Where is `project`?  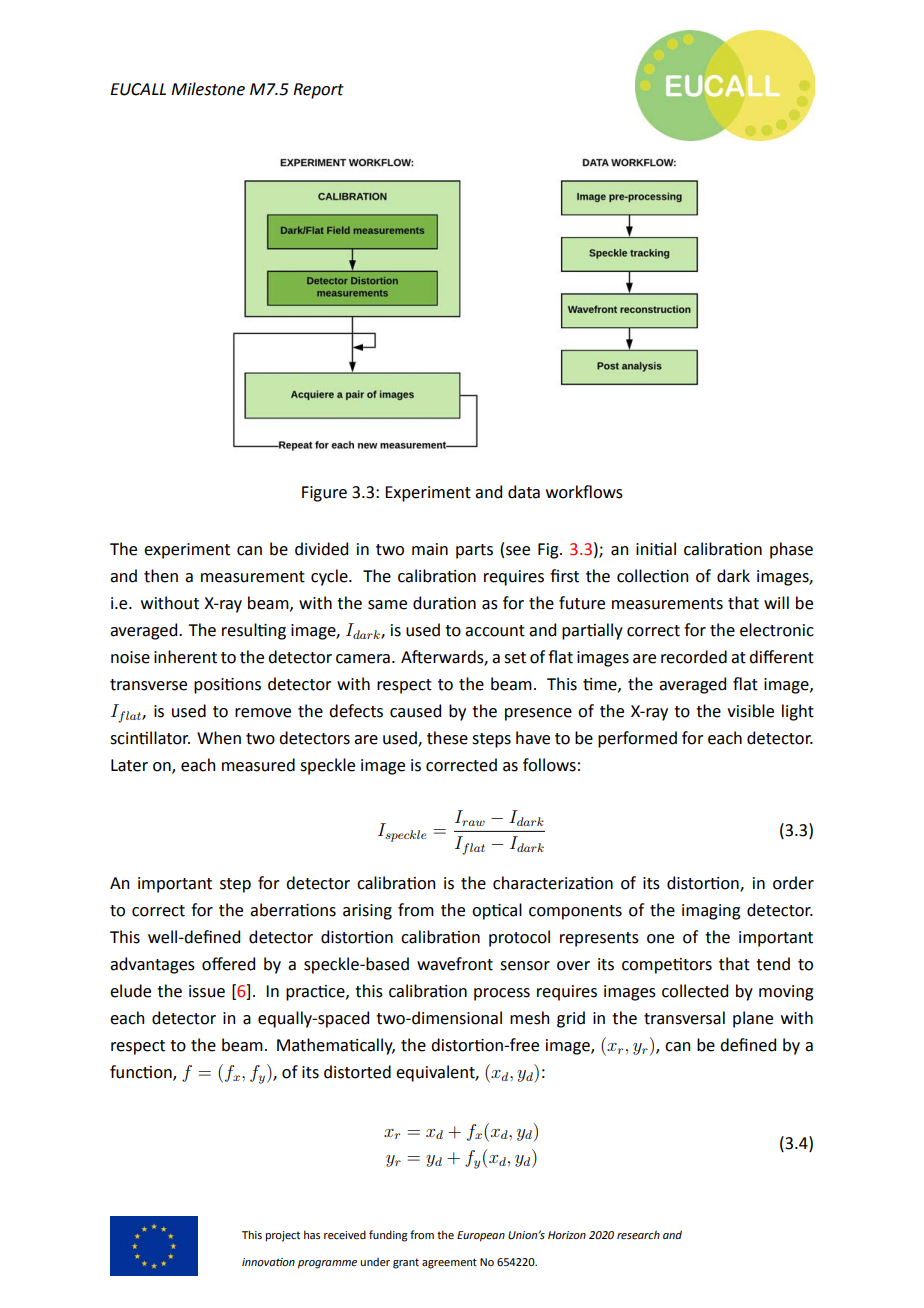
project is located at coordinates (282, 1236).
